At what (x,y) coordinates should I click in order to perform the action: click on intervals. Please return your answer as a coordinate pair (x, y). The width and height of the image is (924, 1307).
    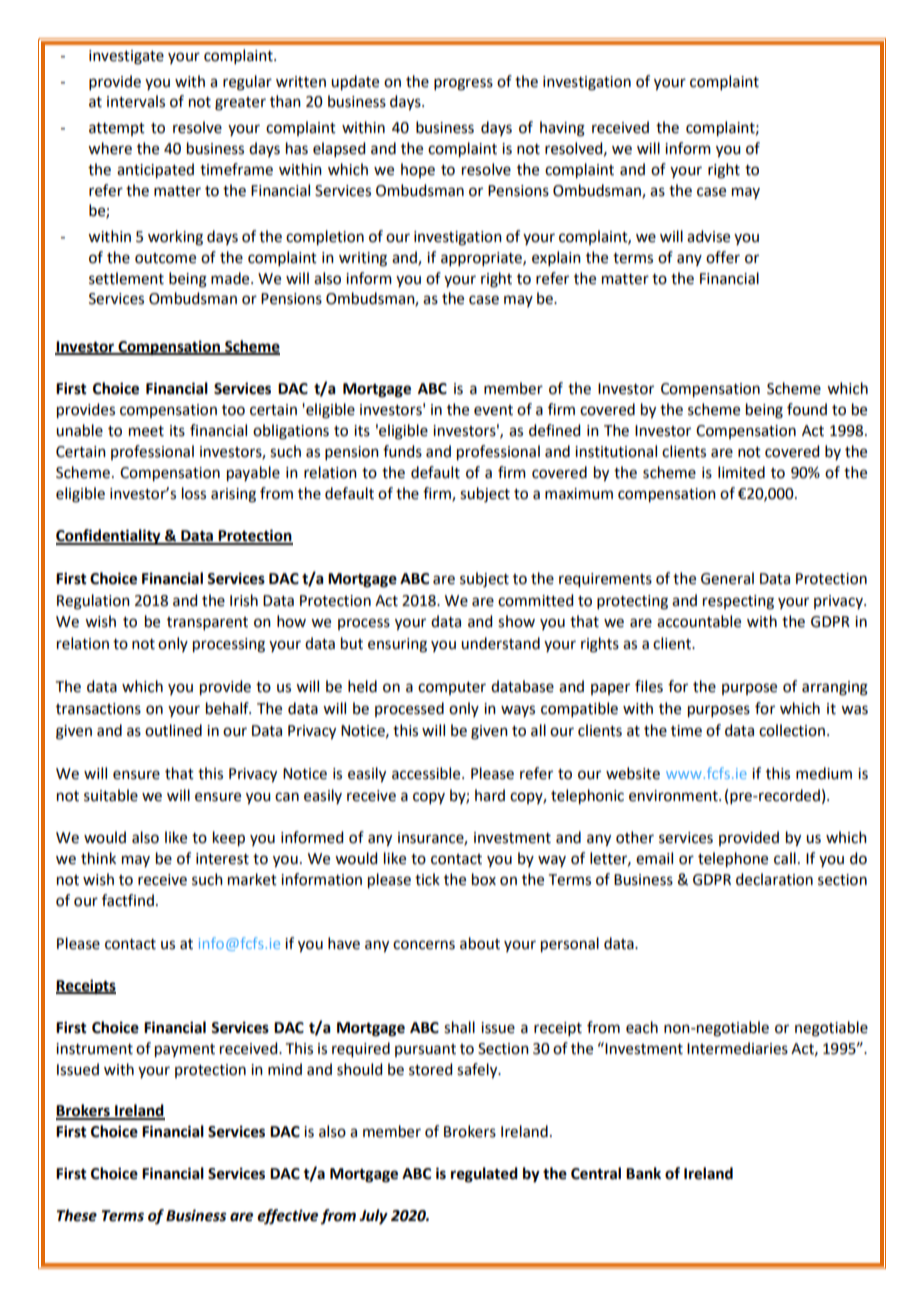
    Looking at the image, I should click on (136, 101).
